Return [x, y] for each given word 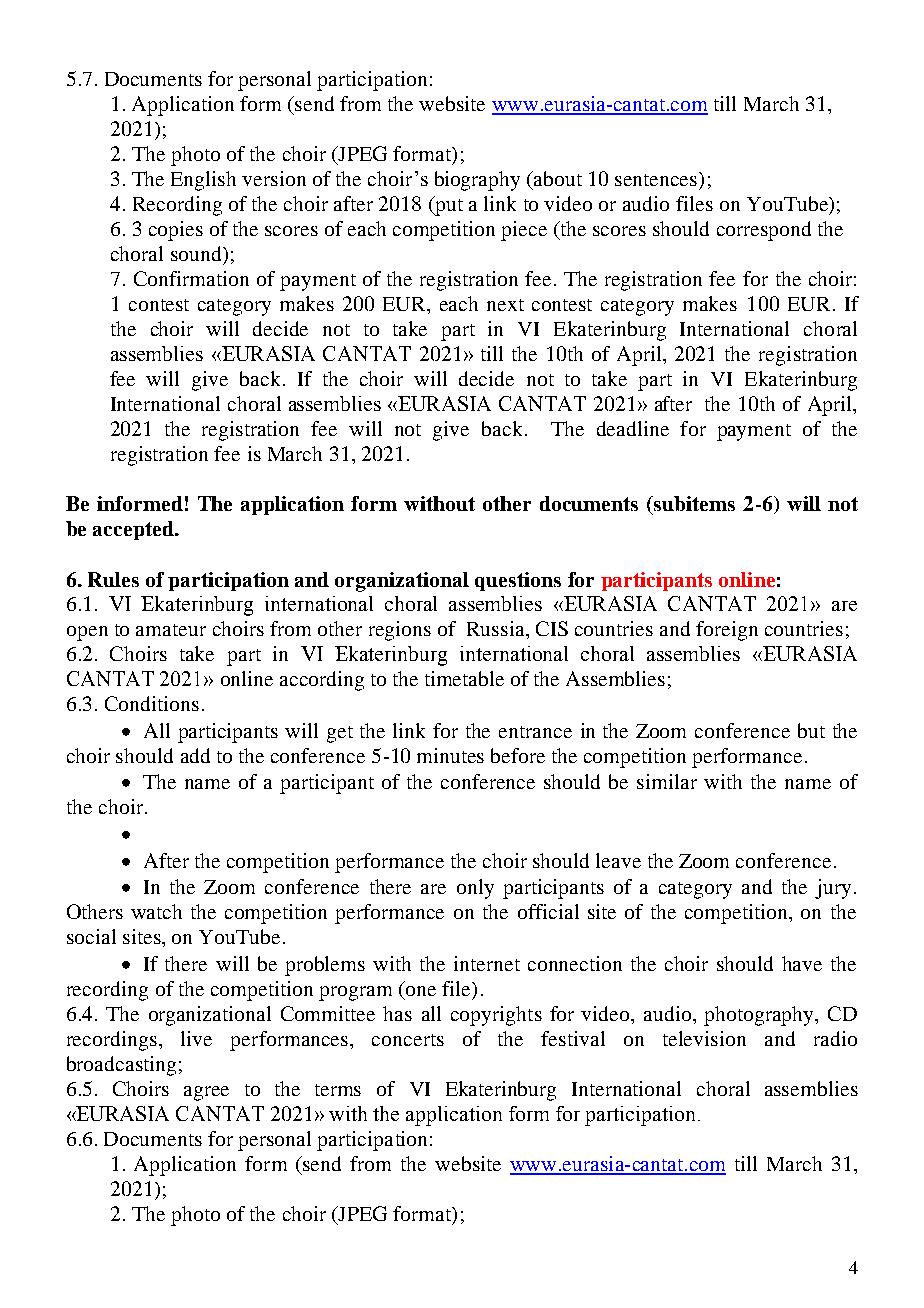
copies [176, 231]
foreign [727, 631]
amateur [171, 630]
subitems [693, 503]
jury [833, 889]
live [196, 1038]
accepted [134, 530]
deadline [633, 428]
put [448, 206]
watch [156, 911]
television [704, 1038]
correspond [764, 231]
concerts [408, 1040]
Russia [497, 628]
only [475, 889]
